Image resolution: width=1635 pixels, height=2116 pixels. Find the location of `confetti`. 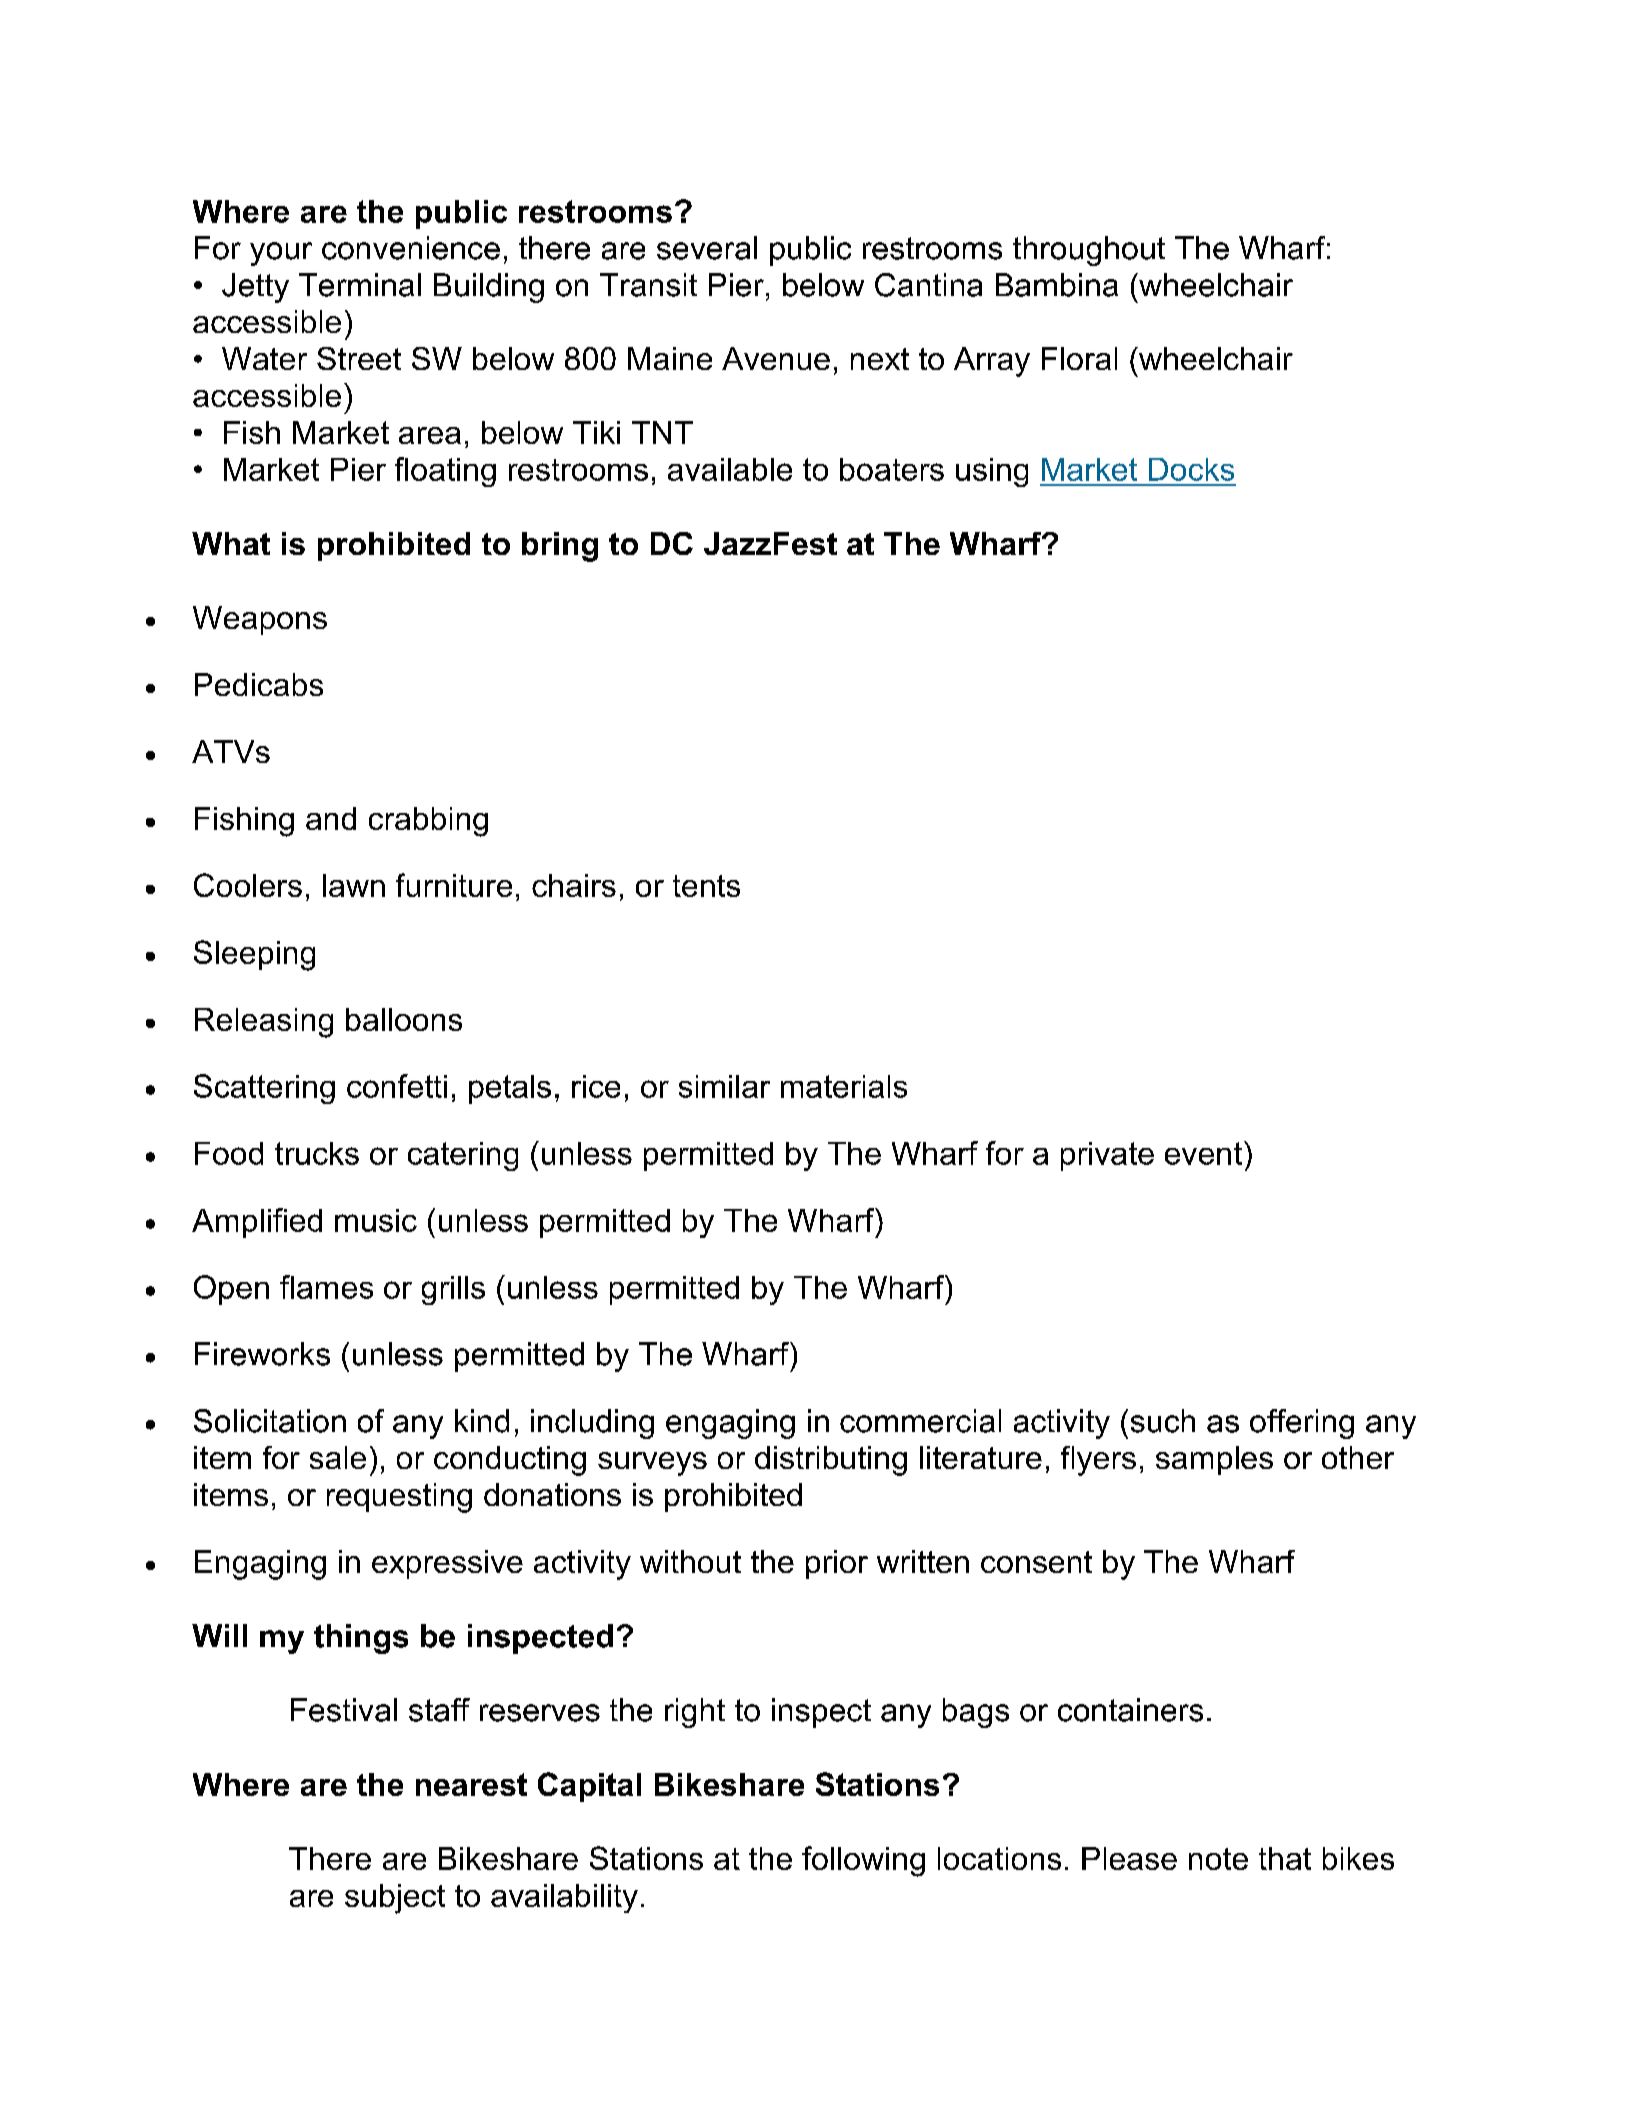

confetti is located at coordinates (397, 1086).
